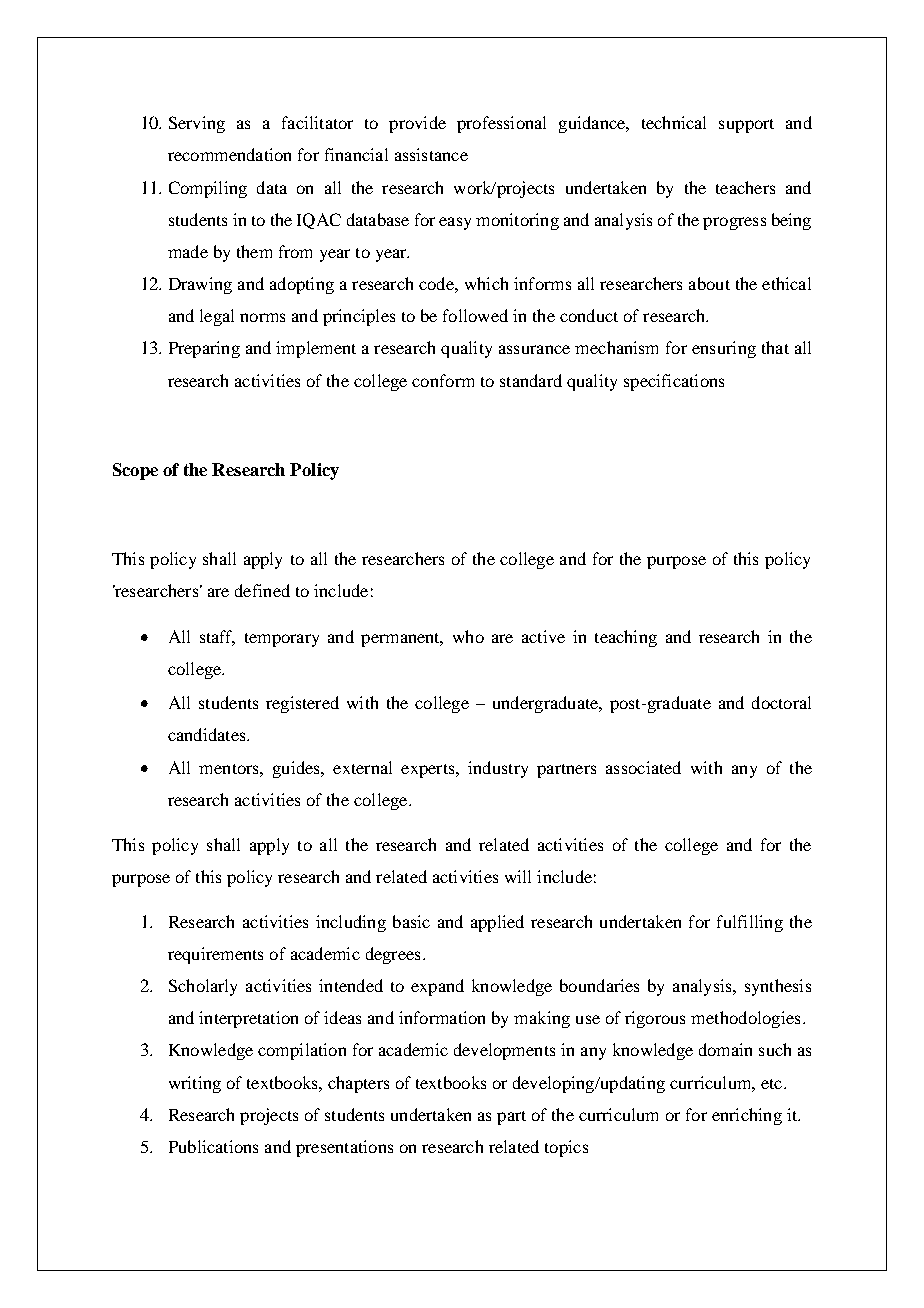 The height and width of the image is (1308, 924). Describe the element at coordinates (215, 955) in the image. I see `requirements` at that location.
